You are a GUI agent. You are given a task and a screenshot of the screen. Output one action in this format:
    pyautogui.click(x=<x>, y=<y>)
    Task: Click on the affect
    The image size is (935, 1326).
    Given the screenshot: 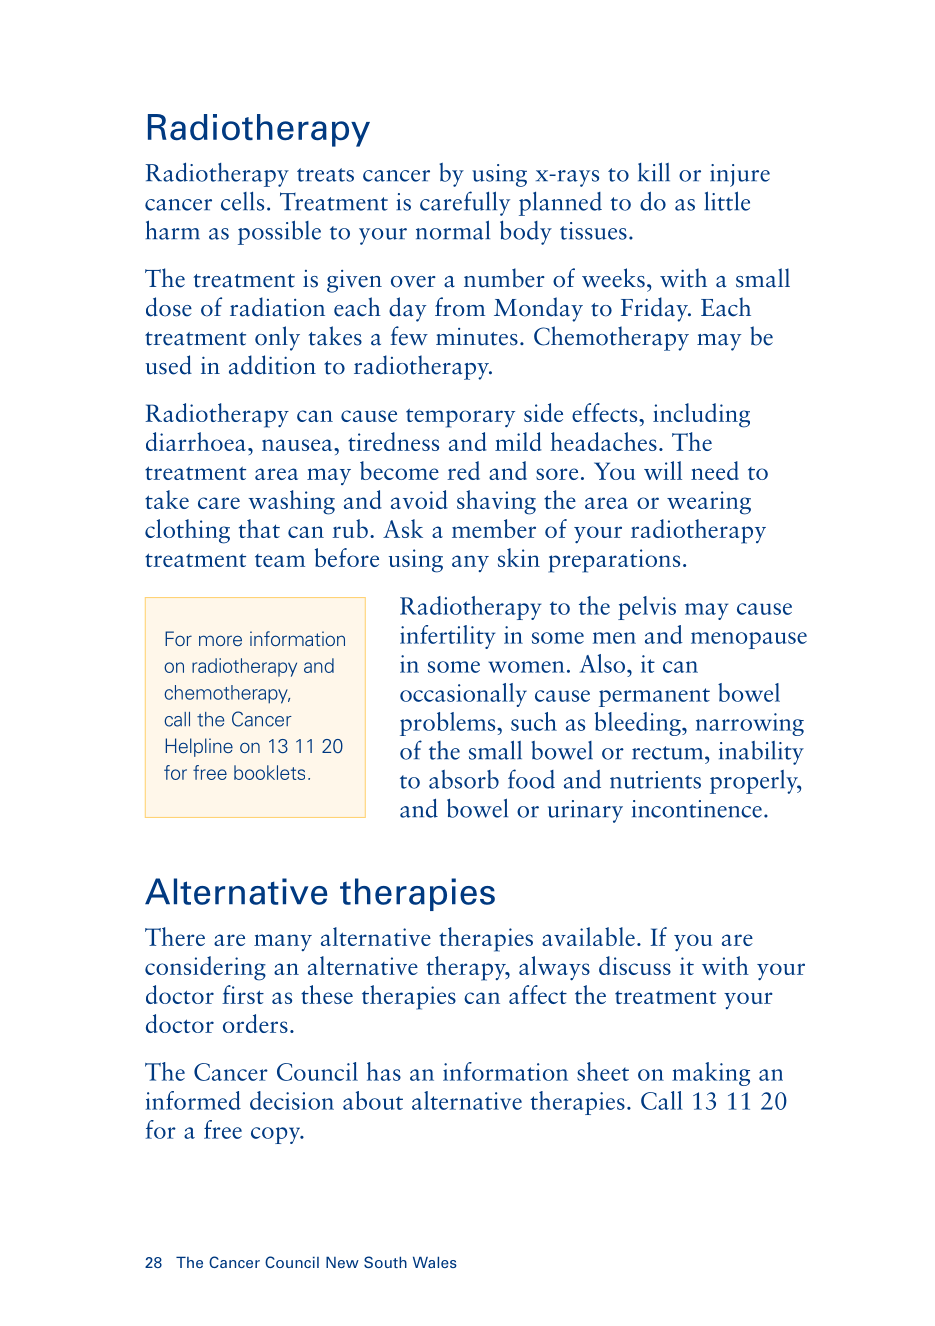 What is the action you would take?
    pyautogui.click(x=538, y=994)
